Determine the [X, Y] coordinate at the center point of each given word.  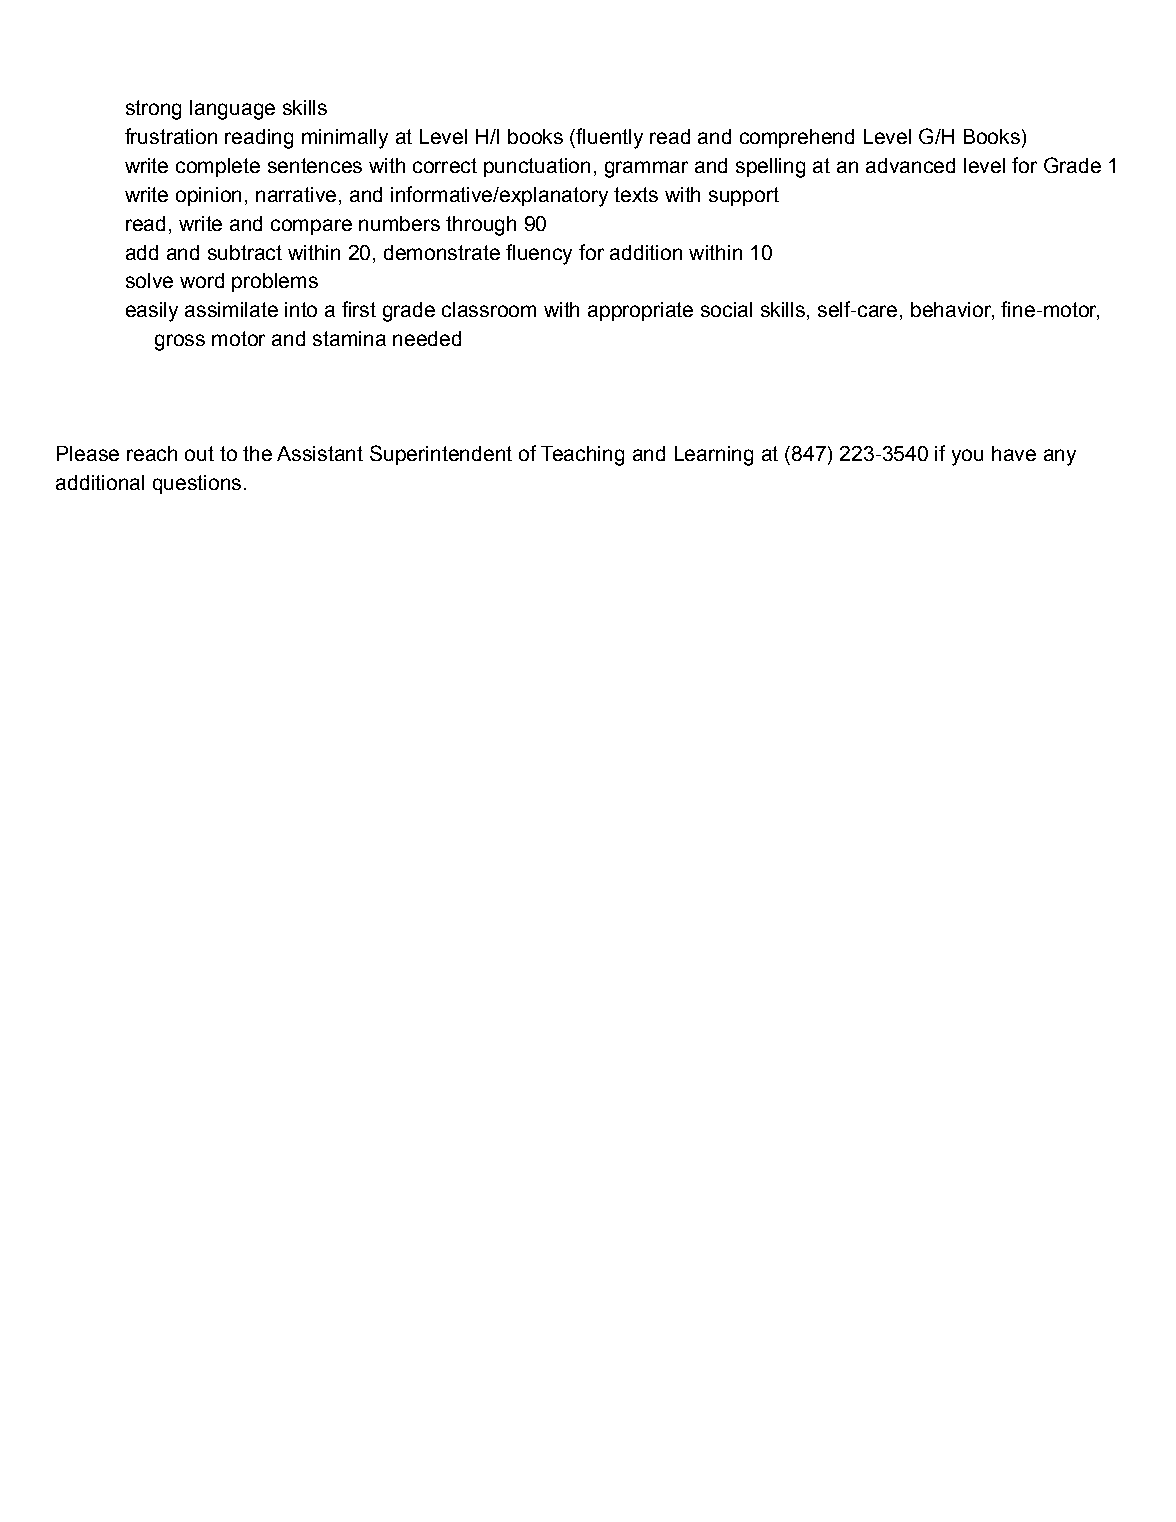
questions [197, 484]
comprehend [797, 138]
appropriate [640, 311]
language [232, 110]
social [726, 309]
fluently [608, 138]
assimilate [231, 309]
